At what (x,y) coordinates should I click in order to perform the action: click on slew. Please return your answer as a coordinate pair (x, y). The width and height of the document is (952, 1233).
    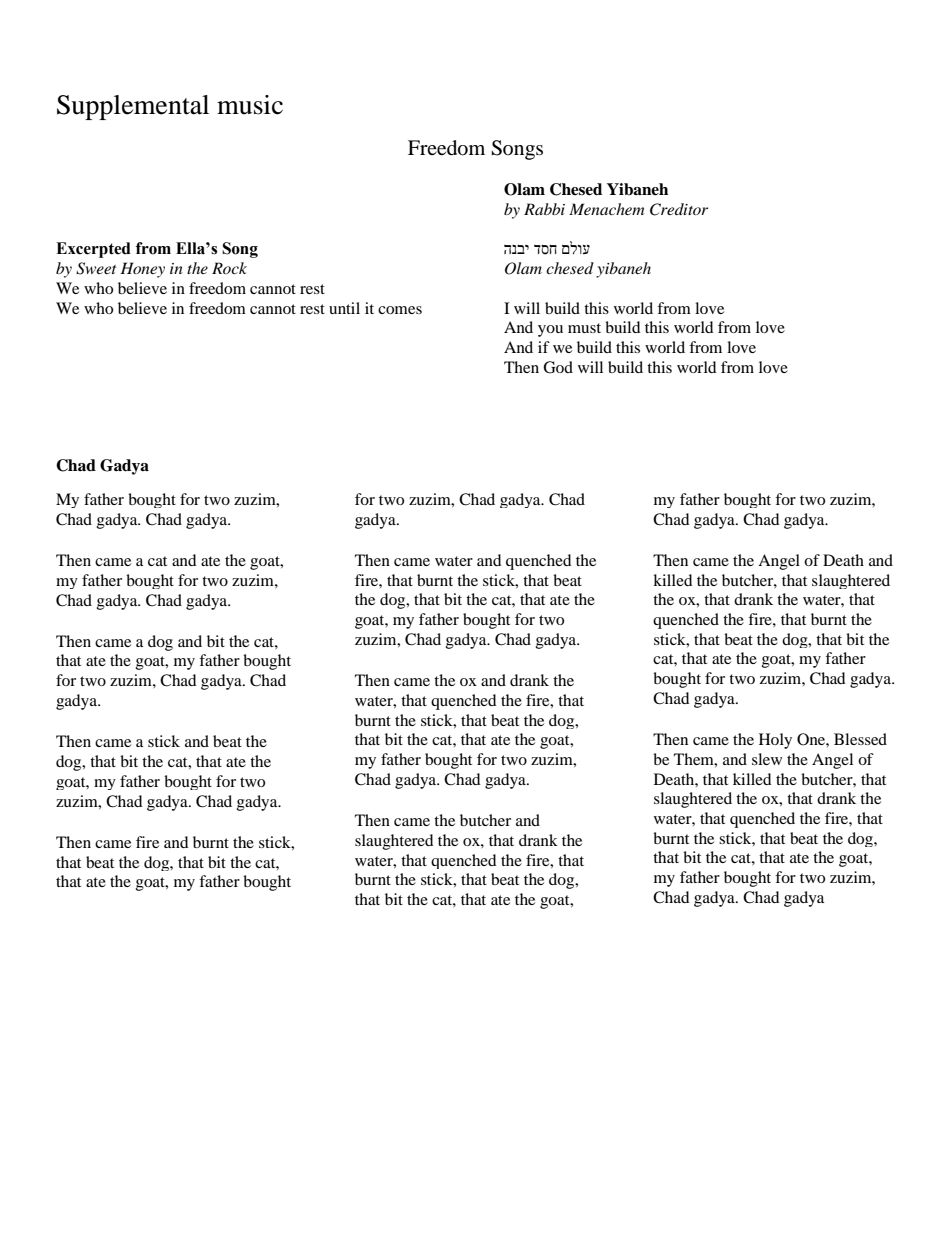
    Looking at the image, I should click on (767, 759).
